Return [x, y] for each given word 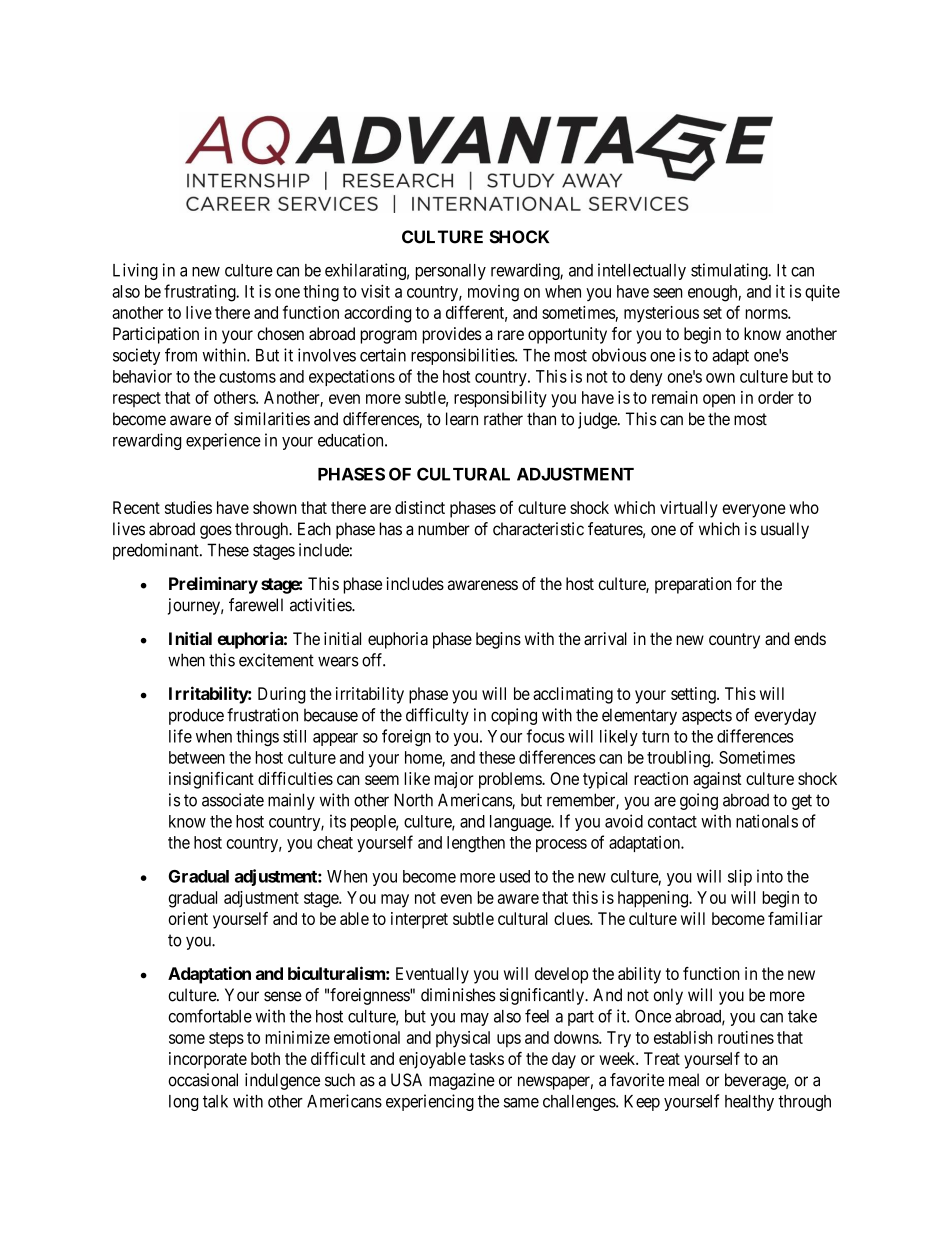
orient [188, 918]
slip [740, 877]
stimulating [730, 271]
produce [196, 716]
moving [493, 293]
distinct [420, 507]
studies [188, 507]
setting [694, 695]
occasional [203, 1080]
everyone [754, 511]
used [515, 876]
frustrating [201, 293]
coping [514, 716]
